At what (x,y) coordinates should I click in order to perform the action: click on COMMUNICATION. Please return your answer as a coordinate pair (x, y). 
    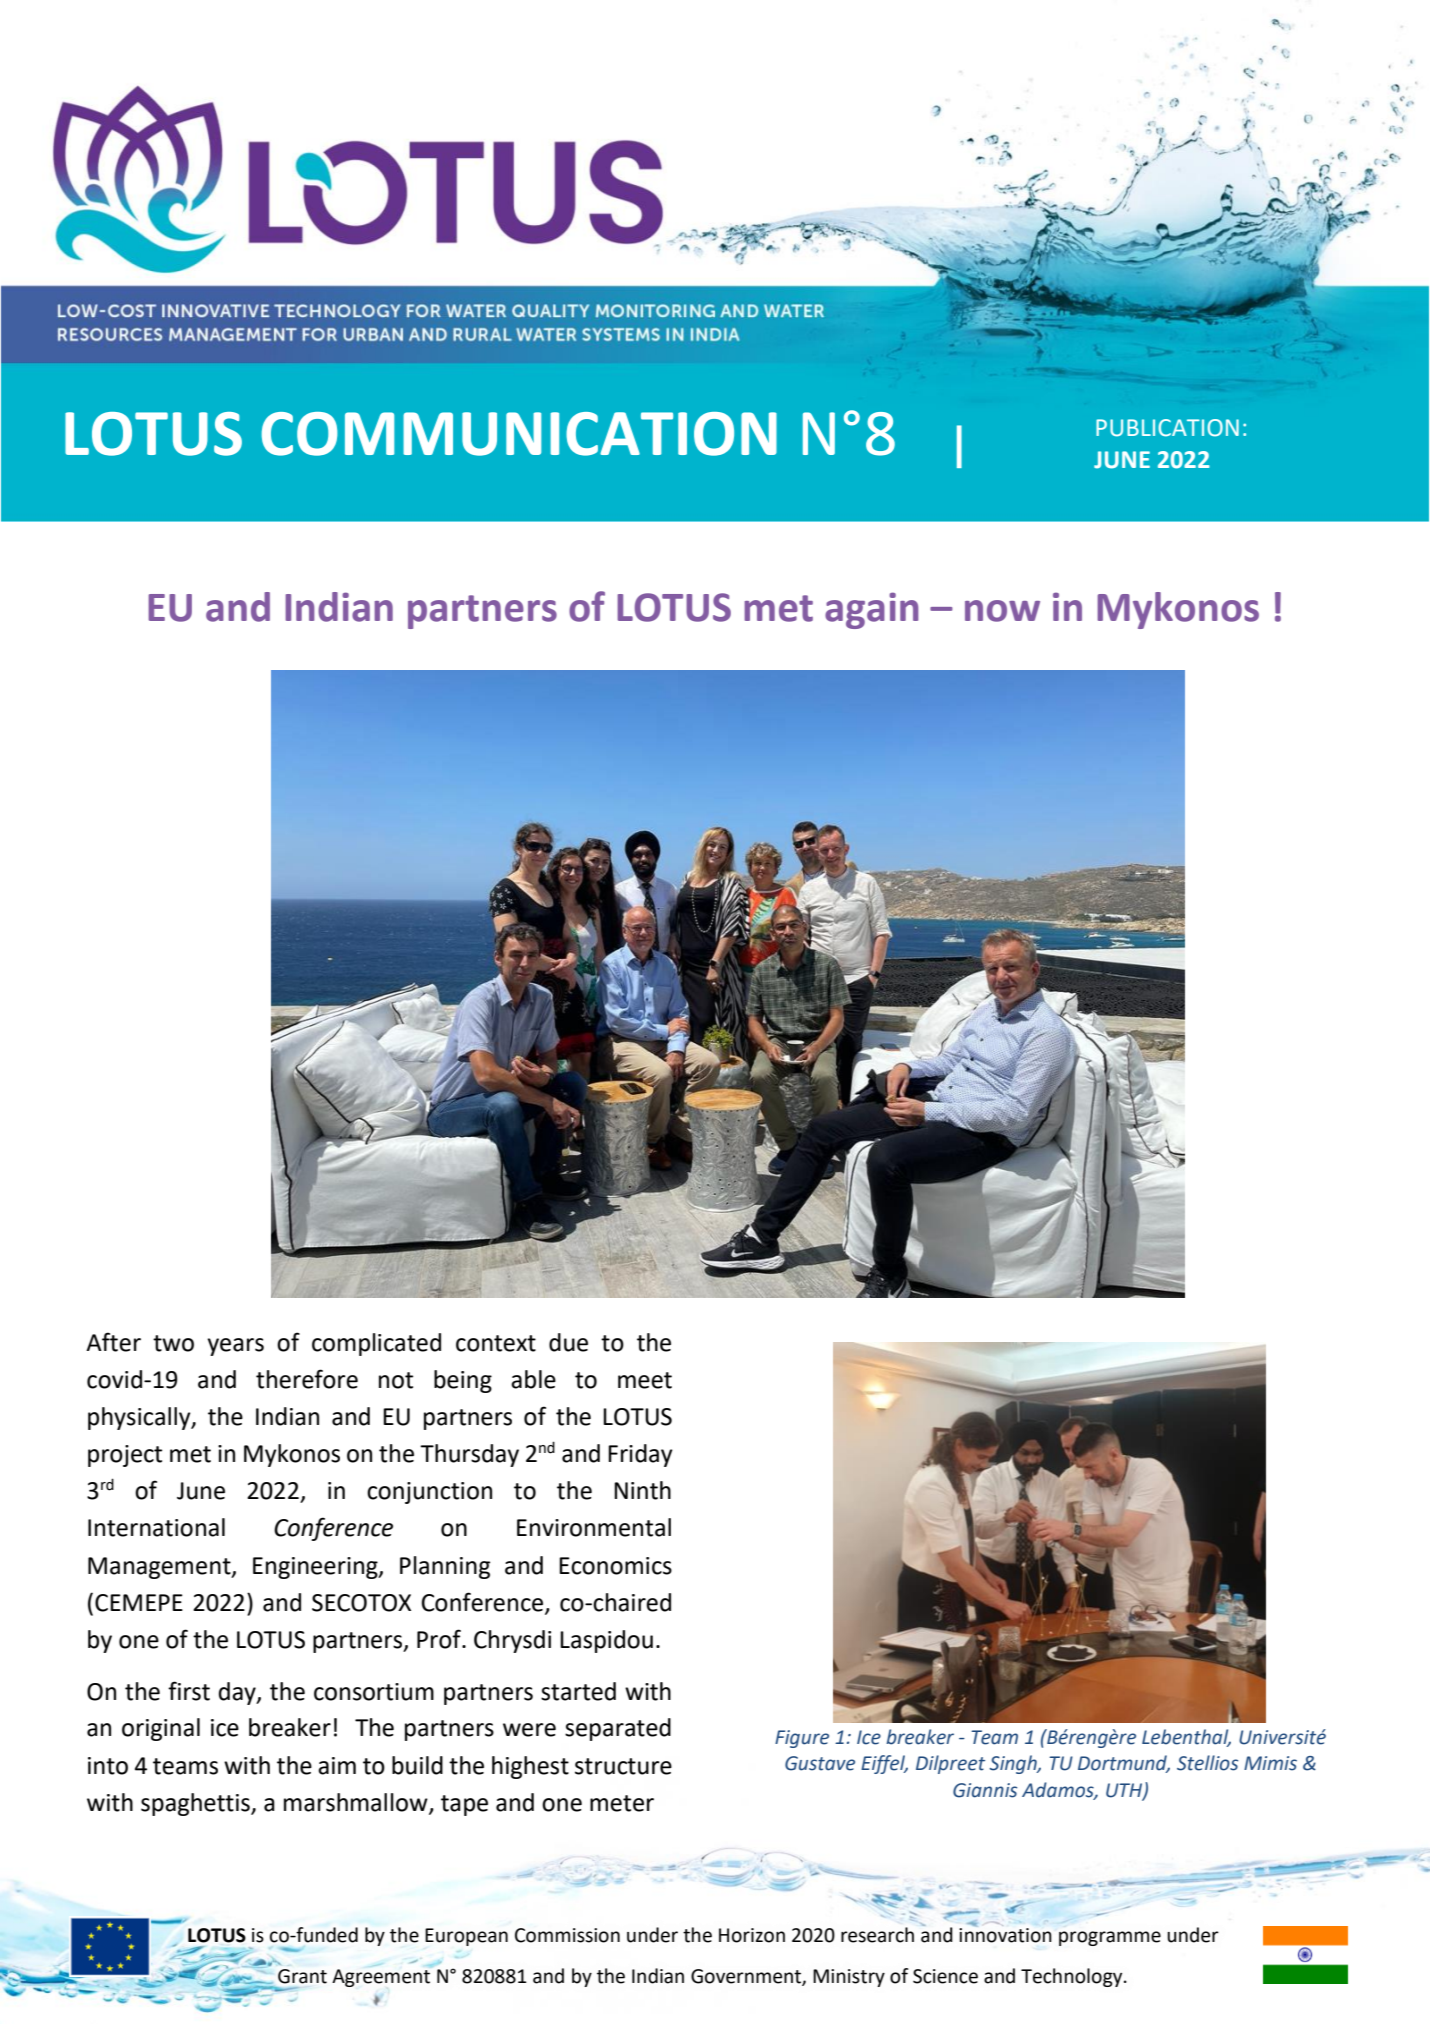
    Looking at the image, I should click on (519, 434).
